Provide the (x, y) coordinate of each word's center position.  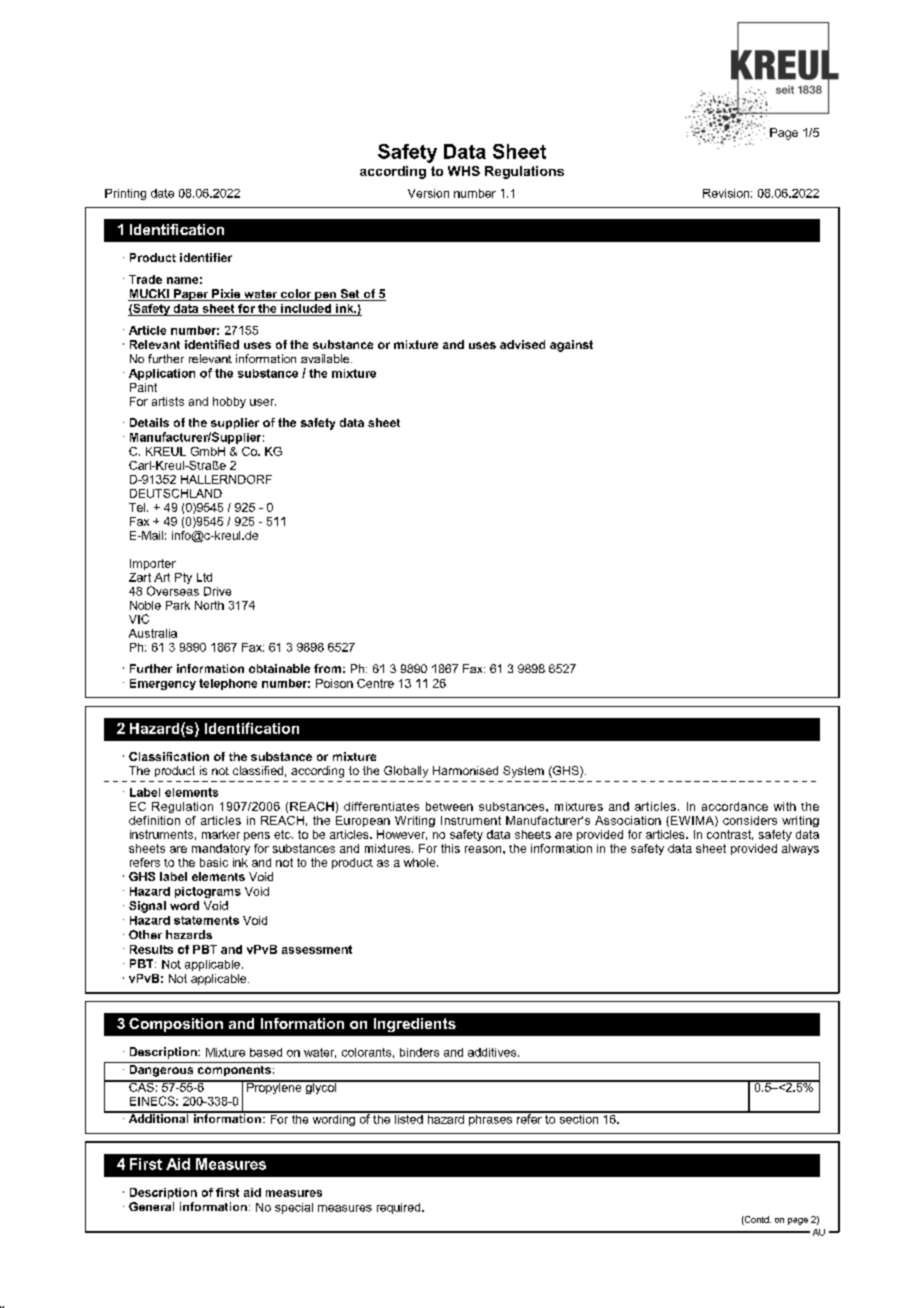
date (162, 193)
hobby (229, 402)
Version (428, 193)
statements (206, 920)
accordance (735, 806)
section (579, 1118)
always (800, 849)
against (571, 346)
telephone (228, 684)
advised (522, 344)
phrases (491, 1119)
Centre (375, 683)
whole (421, 862)
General (151, 1206)
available (326, 358)
